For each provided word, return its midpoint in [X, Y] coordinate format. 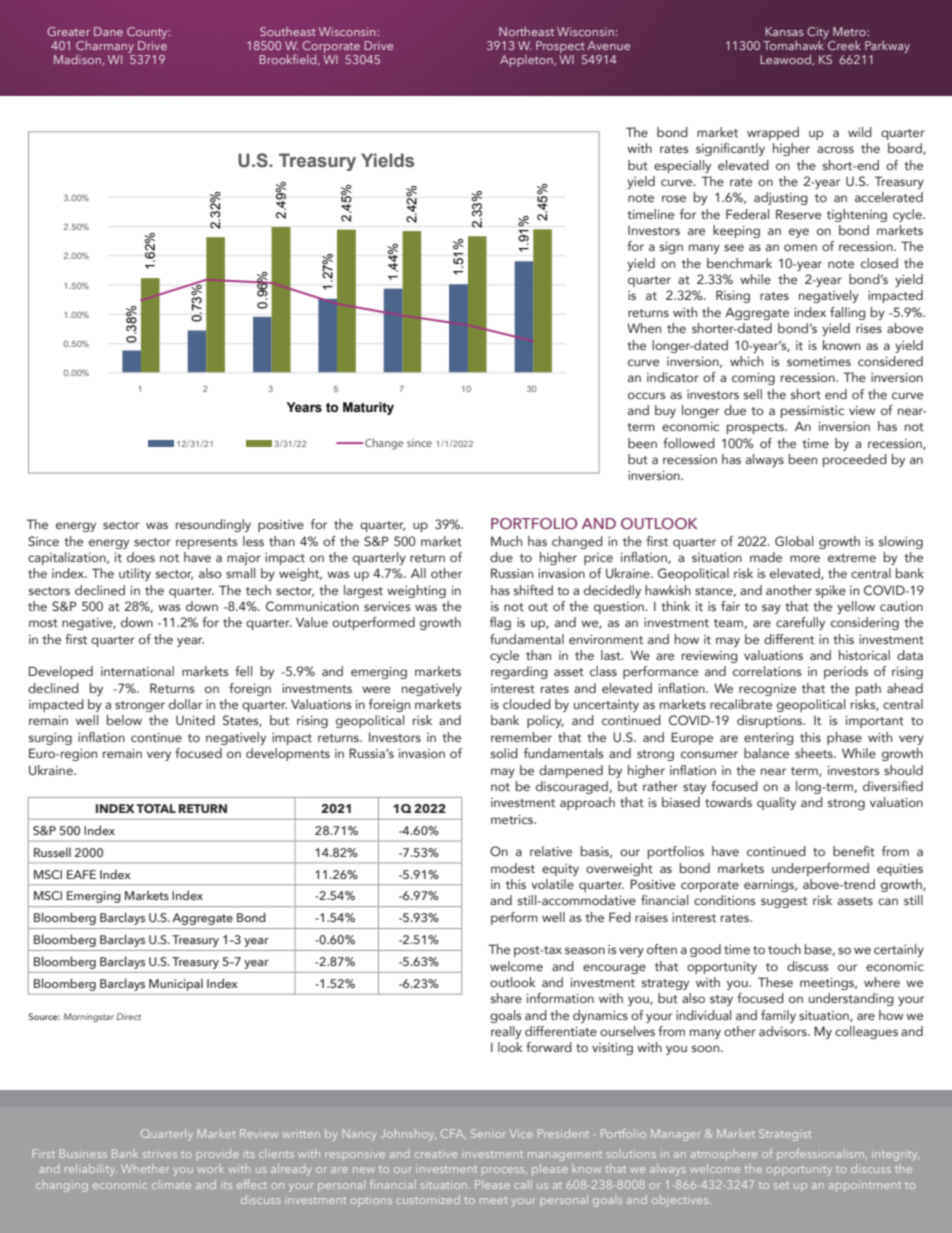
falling [848, 313]
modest [513, 868]
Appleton [527, 61]
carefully [800, 623]
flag [500, 623]
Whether [145, 1168]
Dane [108, 31]
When [644, 328]
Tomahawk [794, 44]
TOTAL [156, 808]
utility [135, 574]
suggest [784, 902]
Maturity [368, 408]
